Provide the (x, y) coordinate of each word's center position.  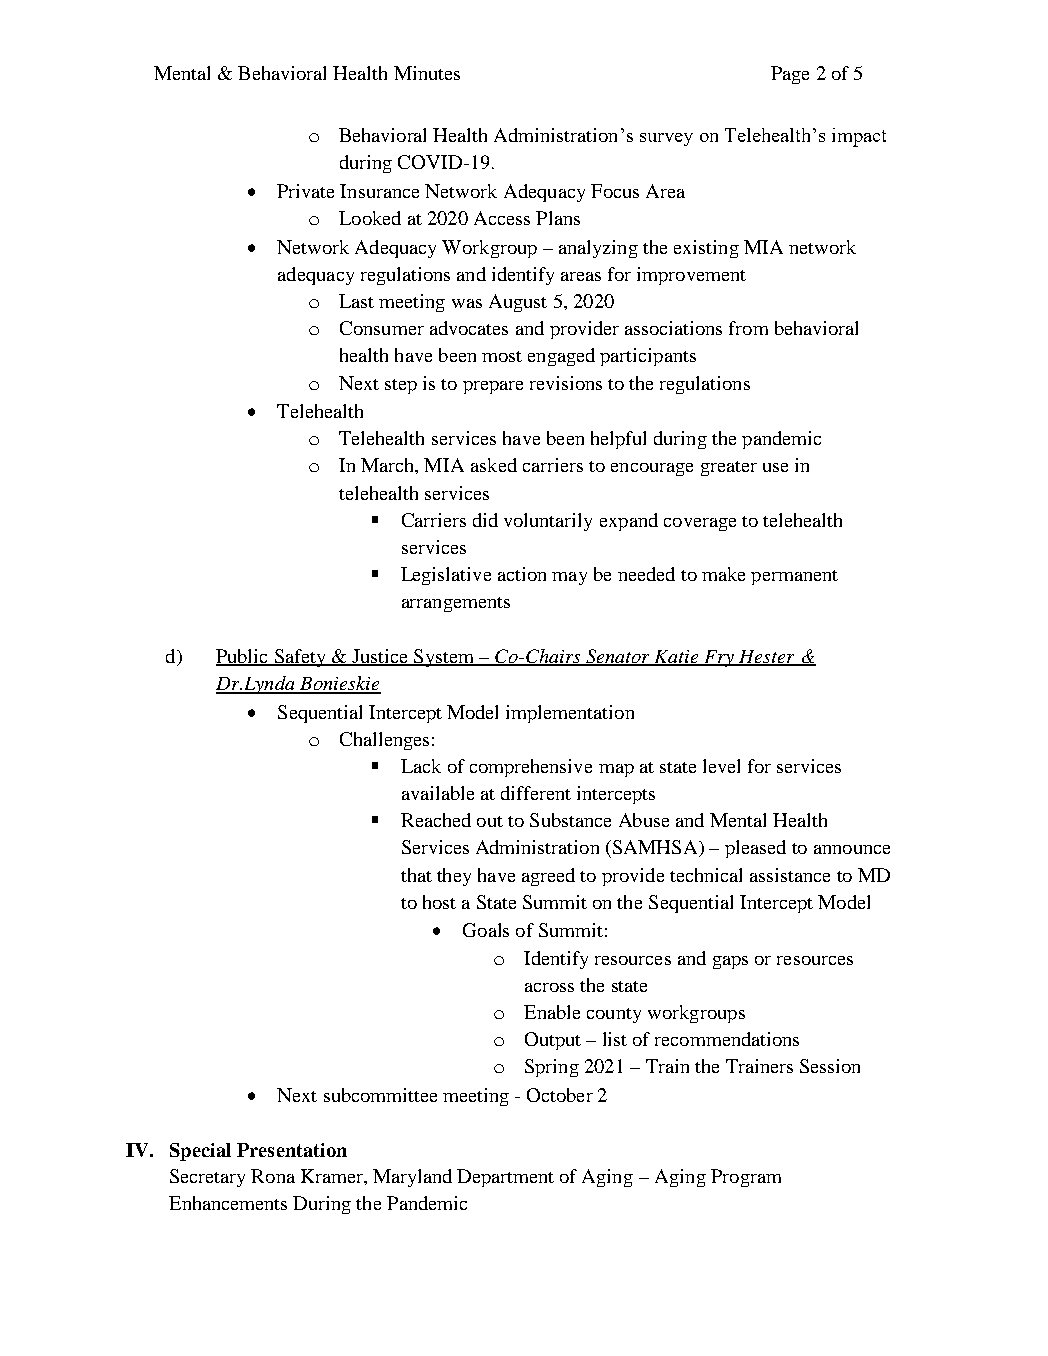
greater (729, 468)
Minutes (427, 73)
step (401, 386)
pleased (755, 849)
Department (505, 1178)
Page (790, 75)
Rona (273, 1176)
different (536, 793)
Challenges (384, 741)
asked (494, 465)
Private (305, 191)
